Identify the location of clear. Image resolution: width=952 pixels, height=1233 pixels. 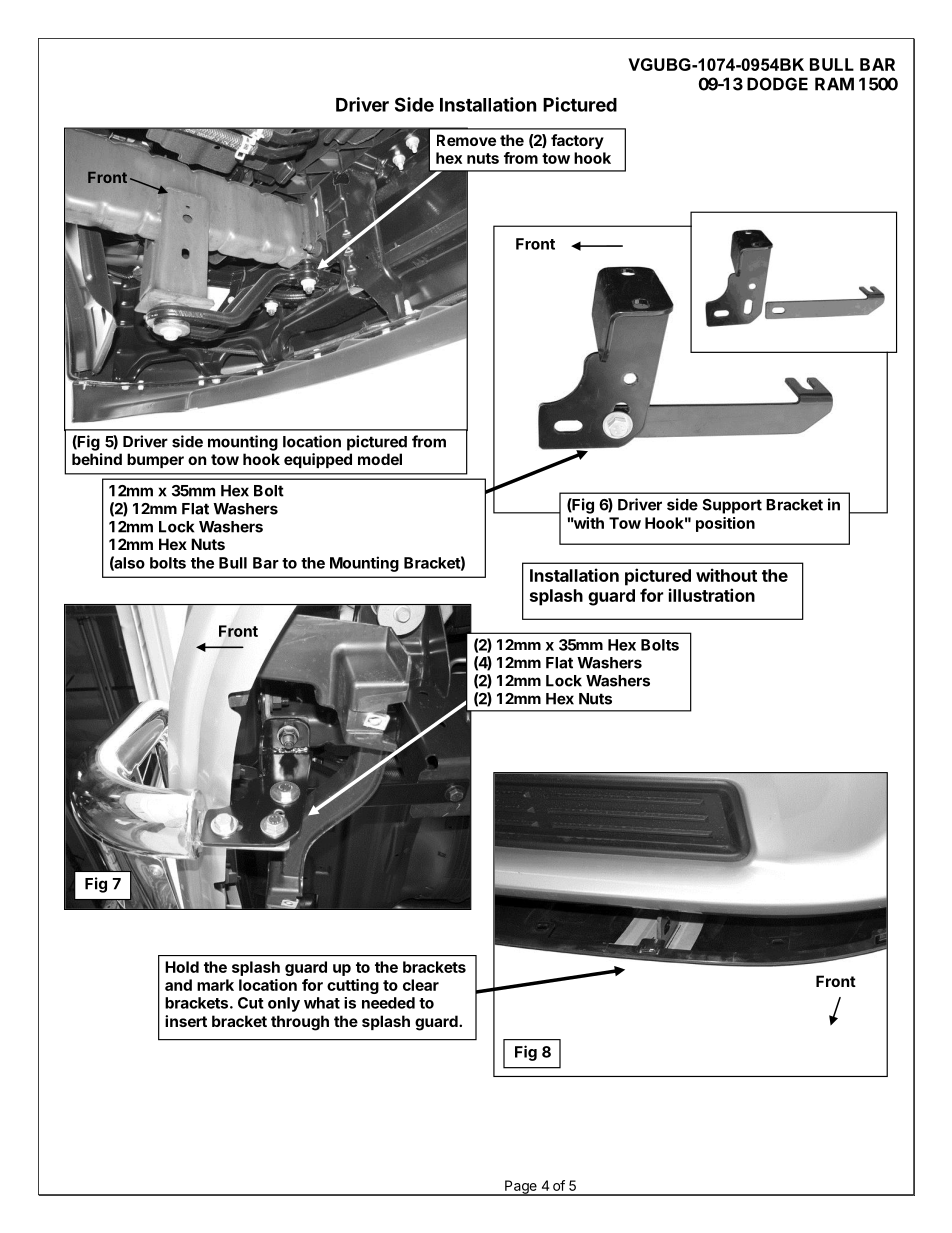
(421, 985).
